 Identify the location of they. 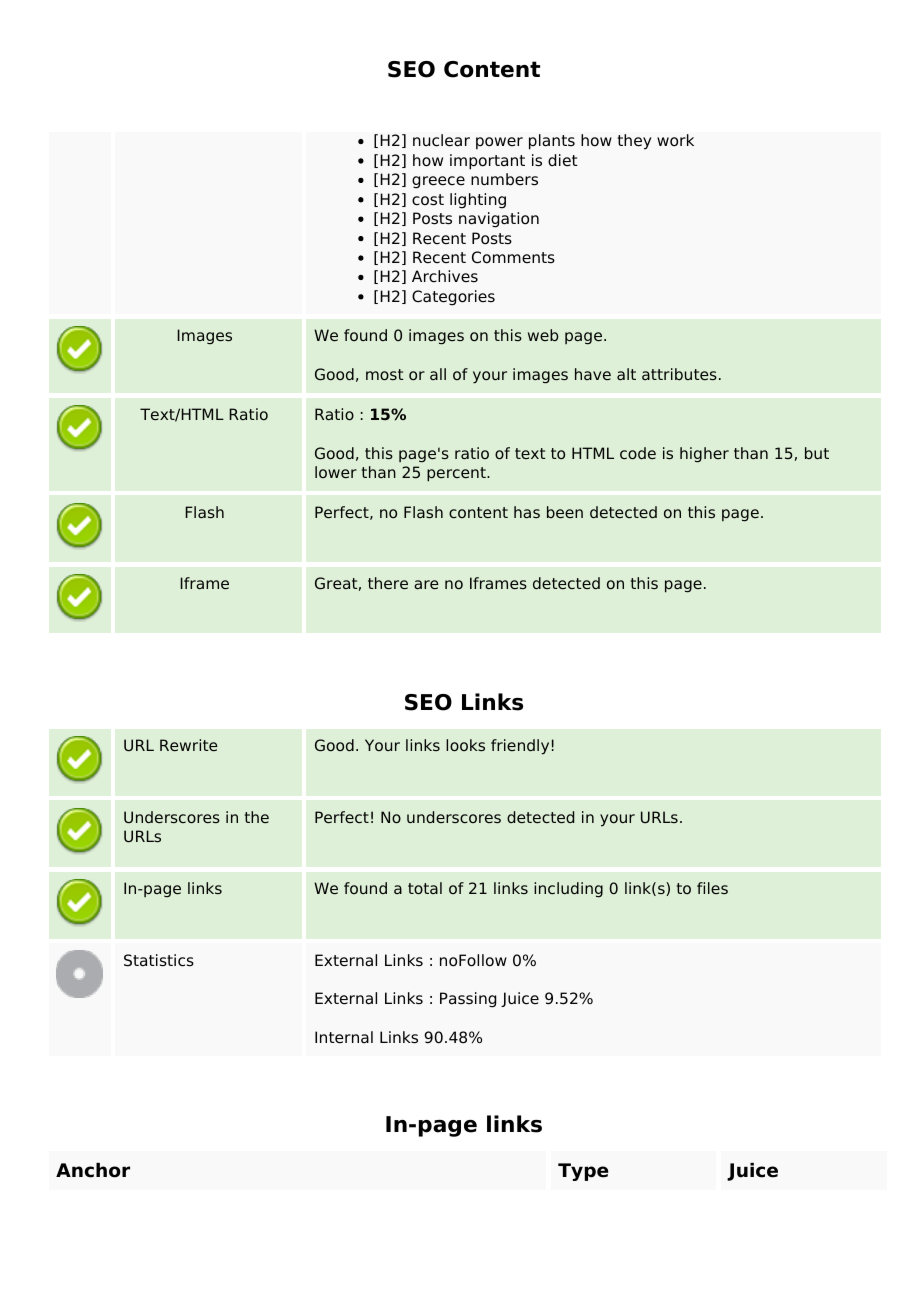
(634, 142).
